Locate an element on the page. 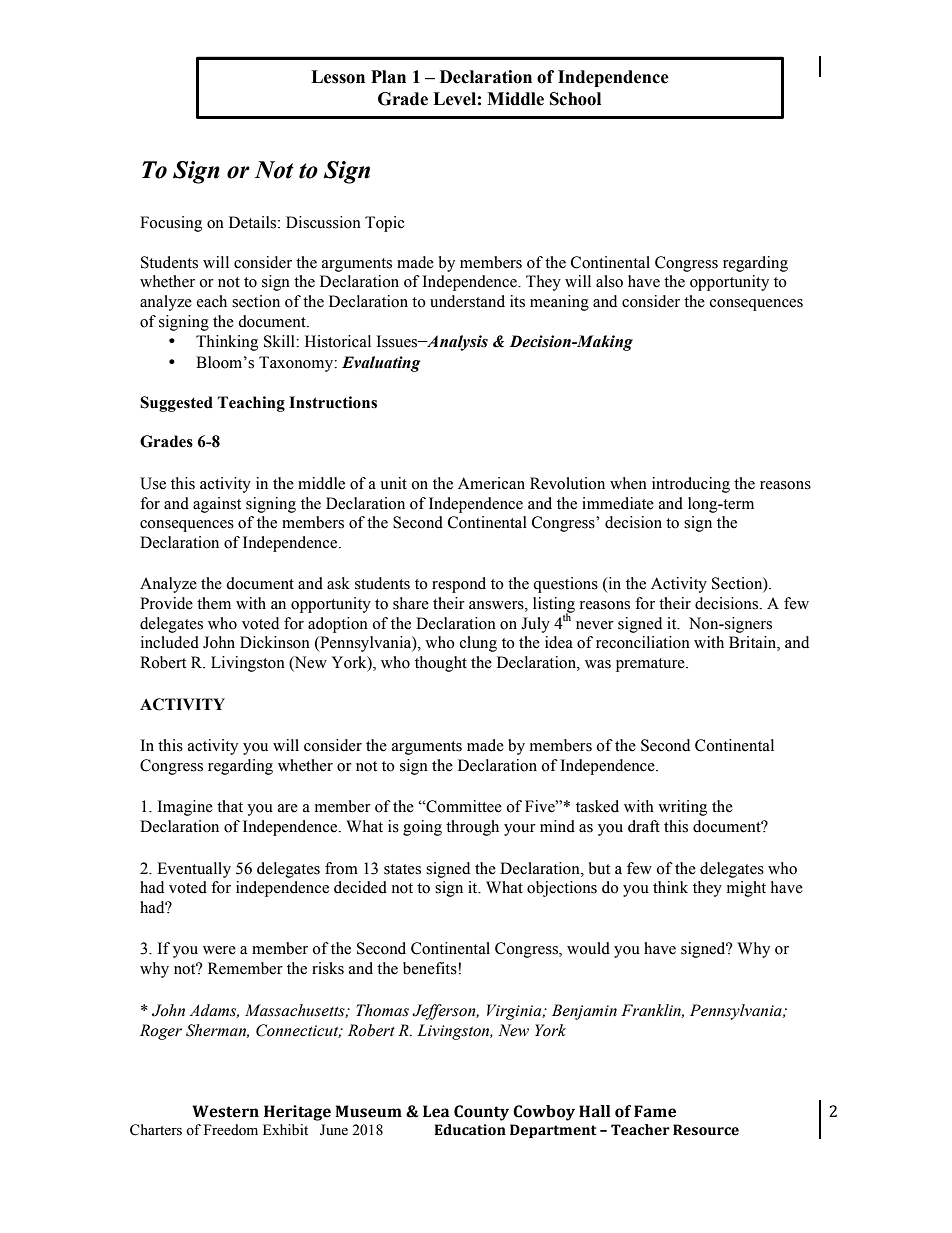 The image size is (952, 1233). American is located at coordinates (491, 483).
